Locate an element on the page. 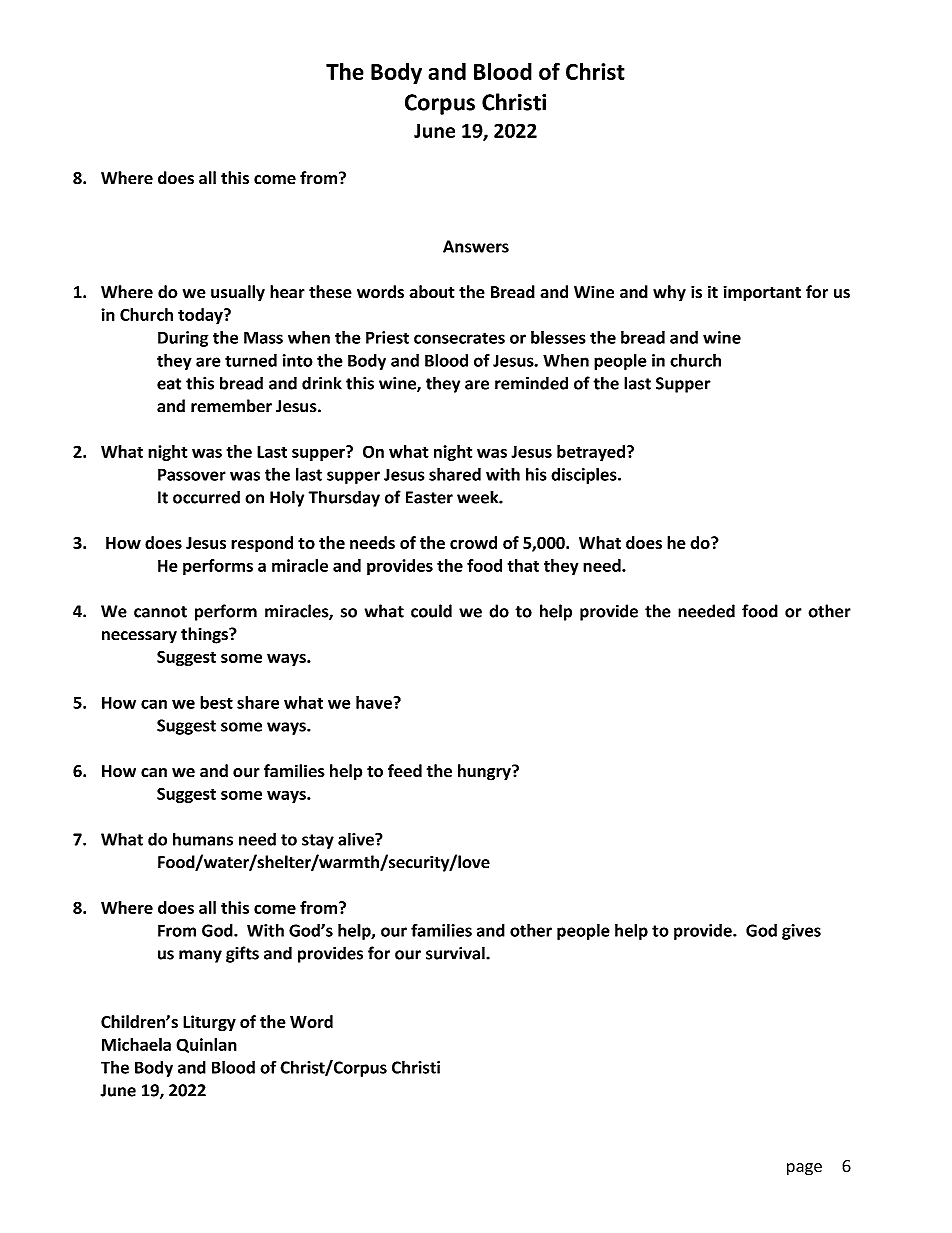 This image has height=1233, width=952. many is located at coordinates (200, 956).
